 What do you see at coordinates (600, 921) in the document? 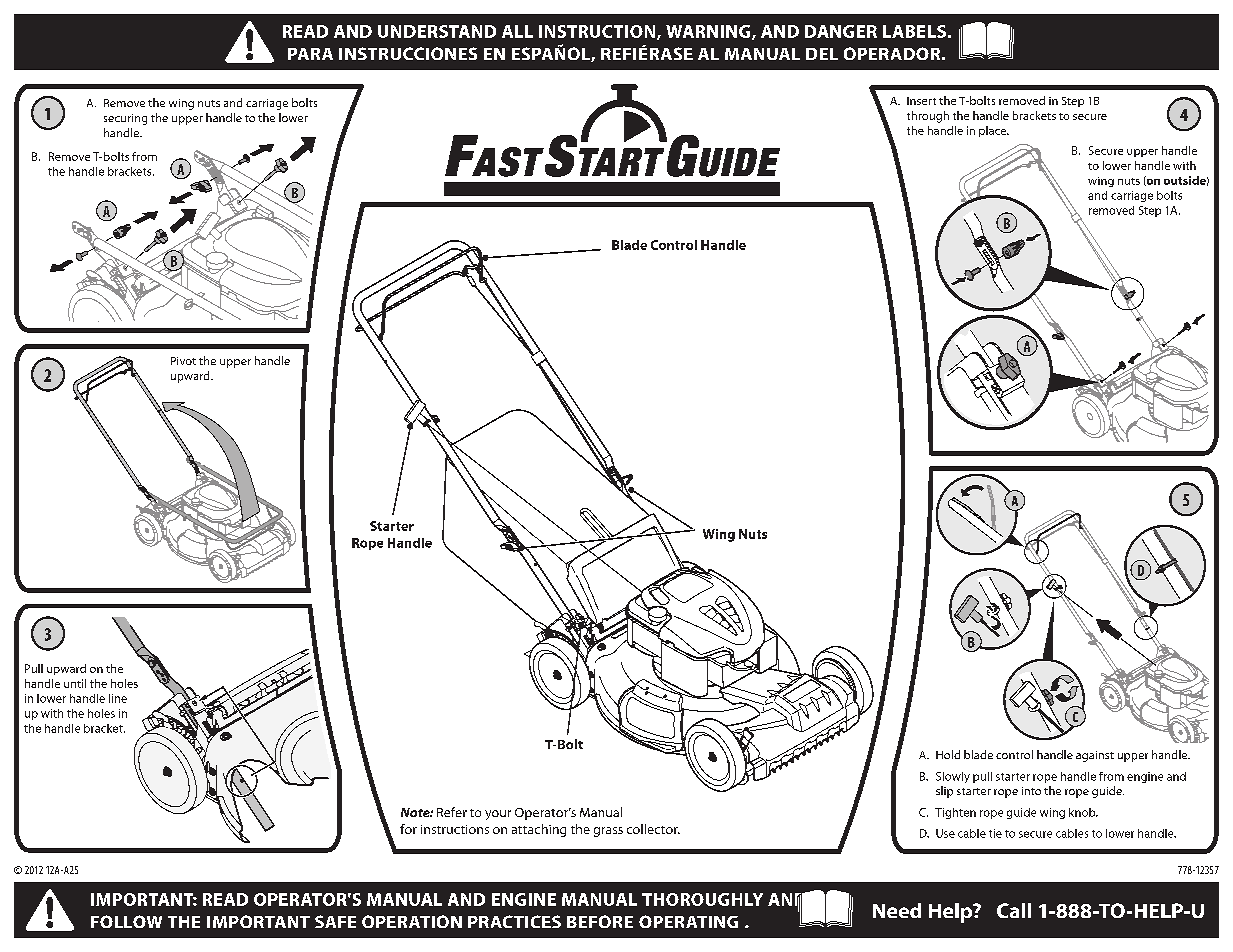
I see `BEFORE` at bounding box center [600, 921].
